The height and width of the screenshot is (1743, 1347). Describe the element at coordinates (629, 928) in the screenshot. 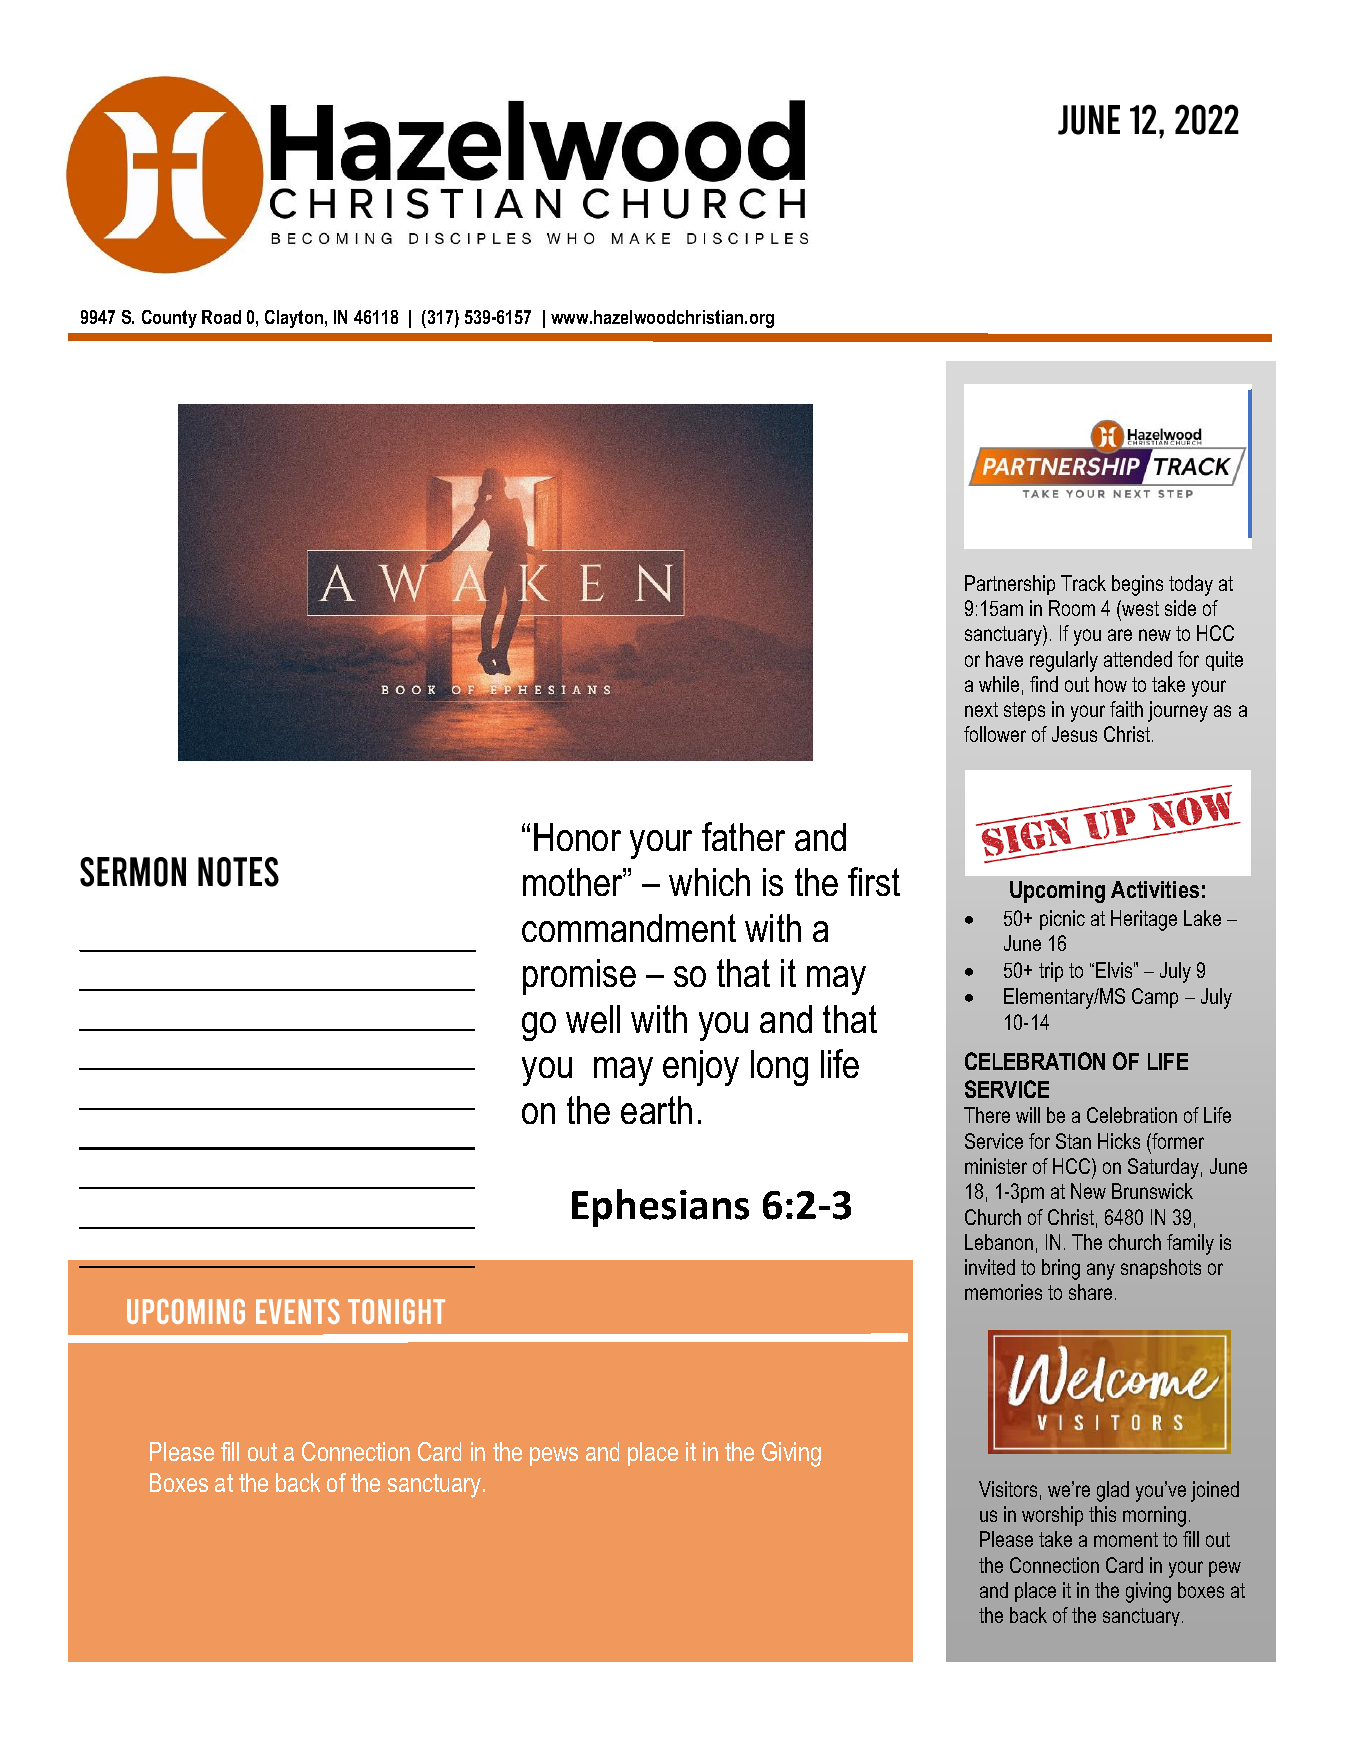

I see `commandment` at that location.
